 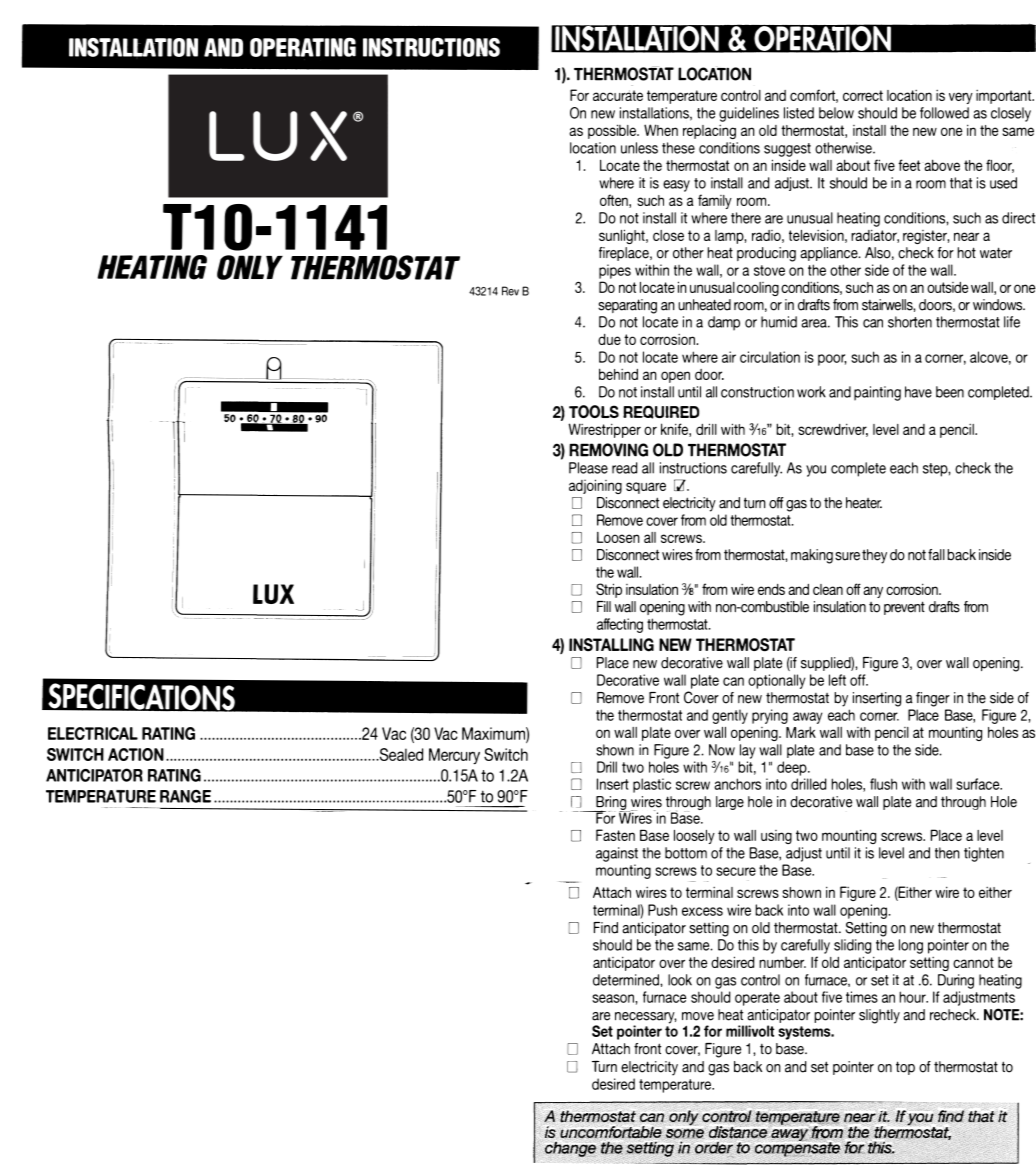 What do you see at coordinates (611, 804) in the screenshot?
I see `Bring` at bounding box center [611, 804].
